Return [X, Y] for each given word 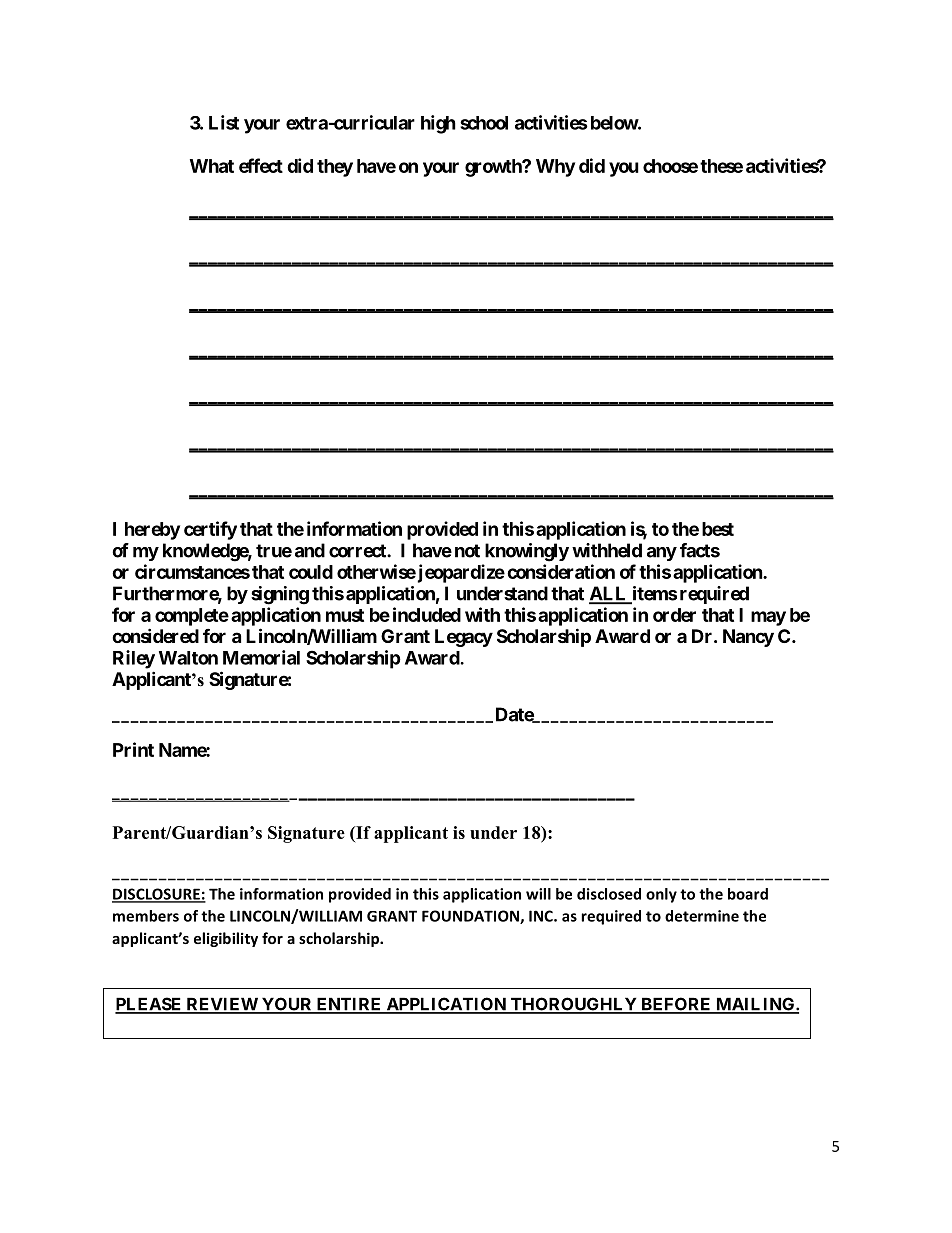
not [467, 551]
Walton [188, 658]
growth [494, 168]
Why [555, 168]
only [661, 895]
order [674, 615]
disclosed [609, 894]
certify [210, 530]
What [212, 166]
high [438, 124]
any [662, 554]
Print [133, 749]
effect [261, 165]
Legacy [464, 638]
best [718, 529]
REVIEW [222, 1005]
